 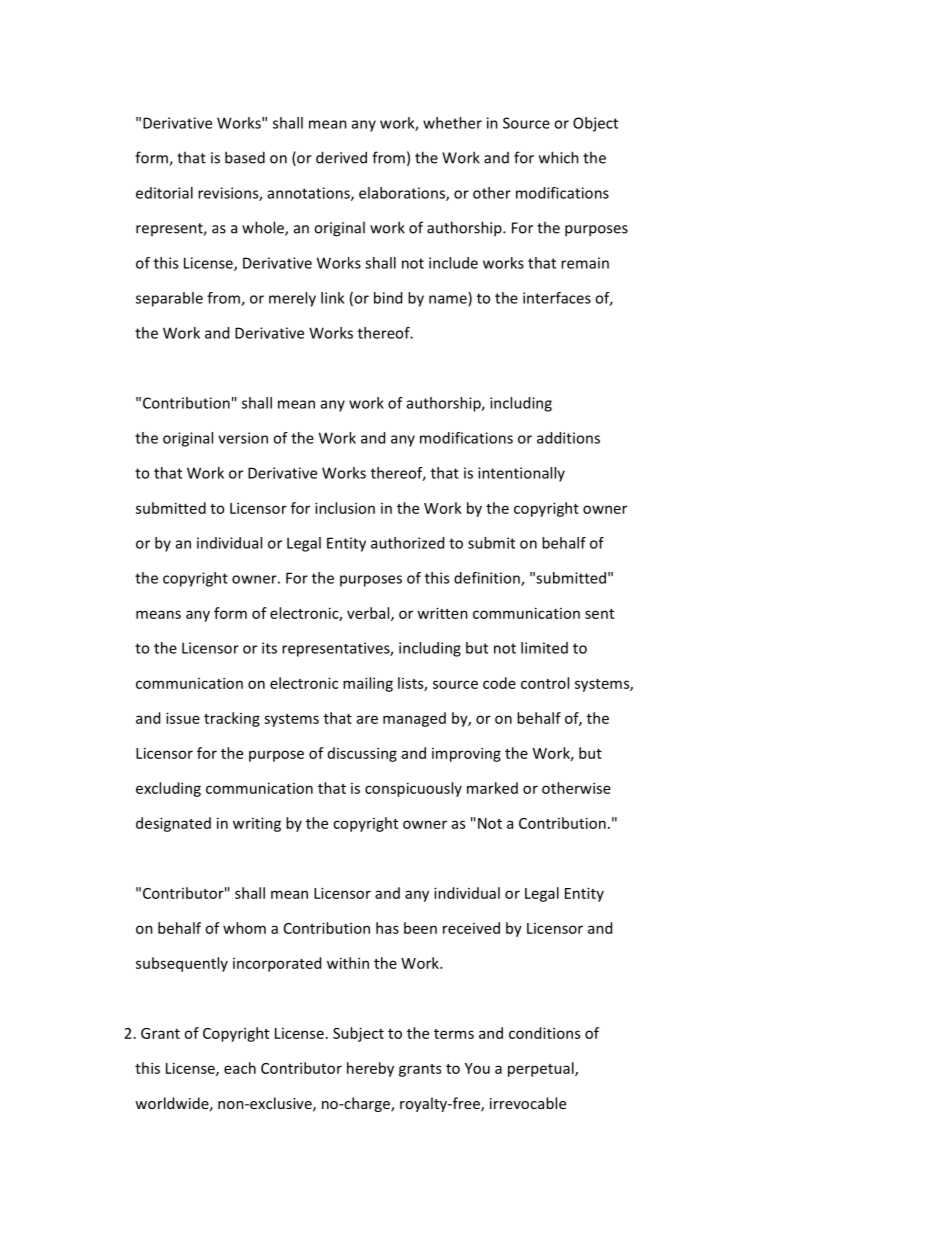 I want to click on control, so click(x=545, y=683).
